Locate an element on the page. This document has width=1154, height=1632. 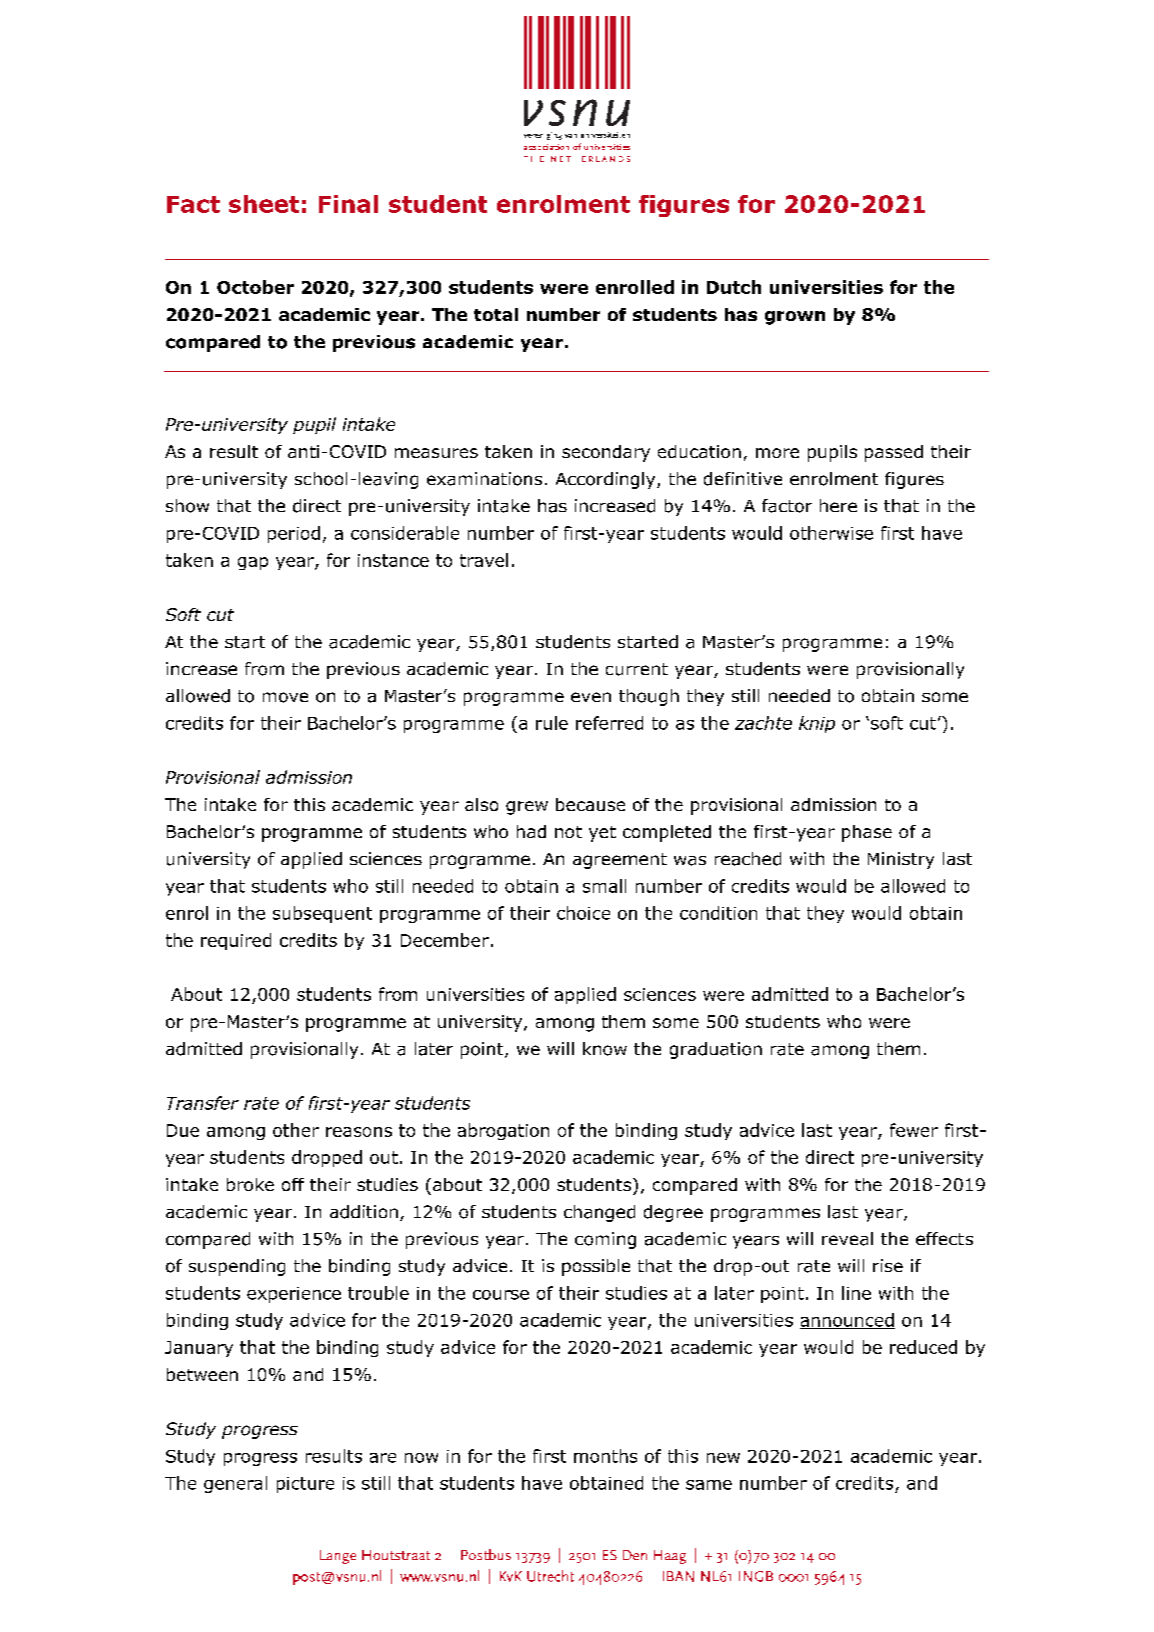
choice is located at coordinates (583, 913).
